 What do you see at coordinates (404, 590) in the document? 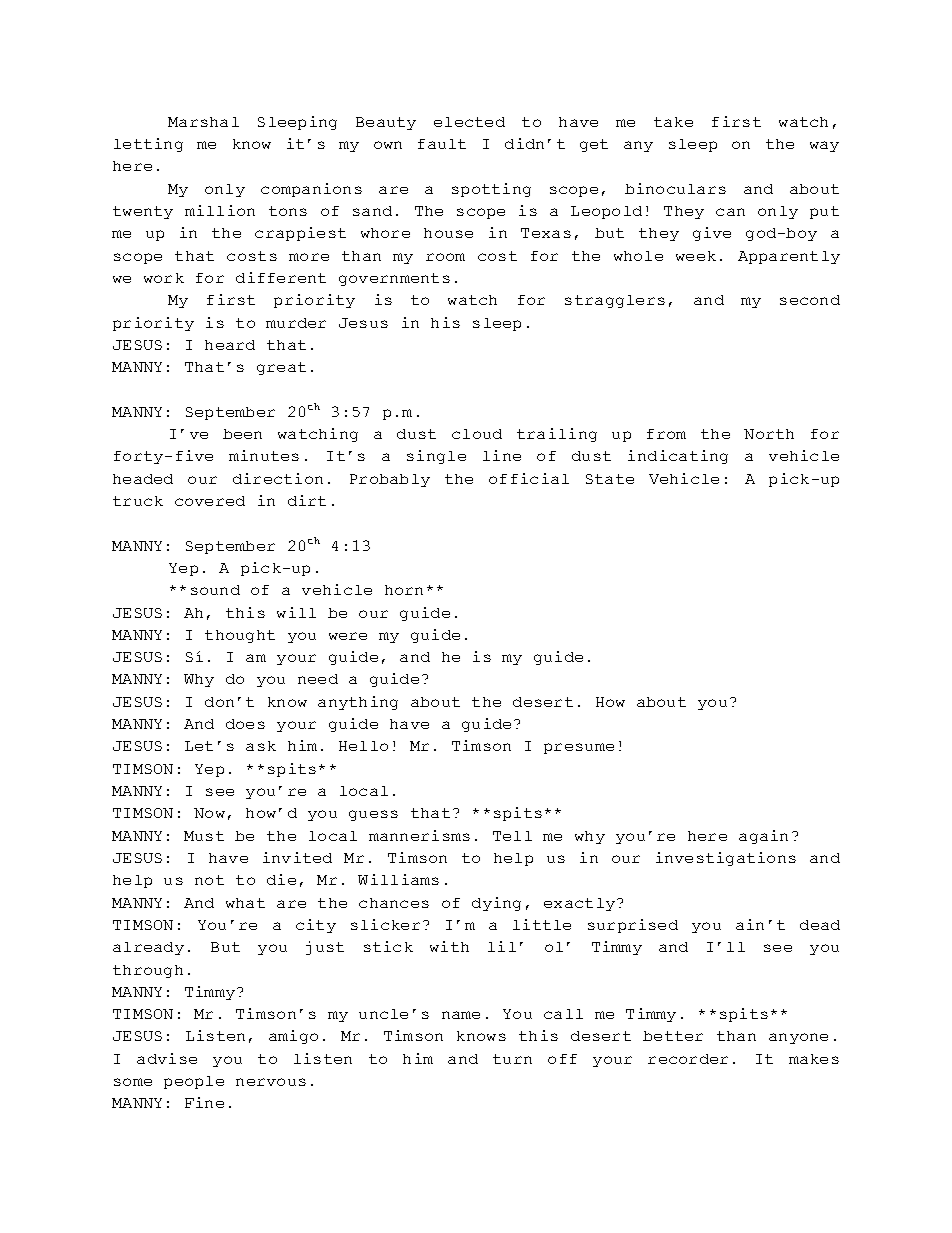
I see `horn` at bounding box center [404, 590].
